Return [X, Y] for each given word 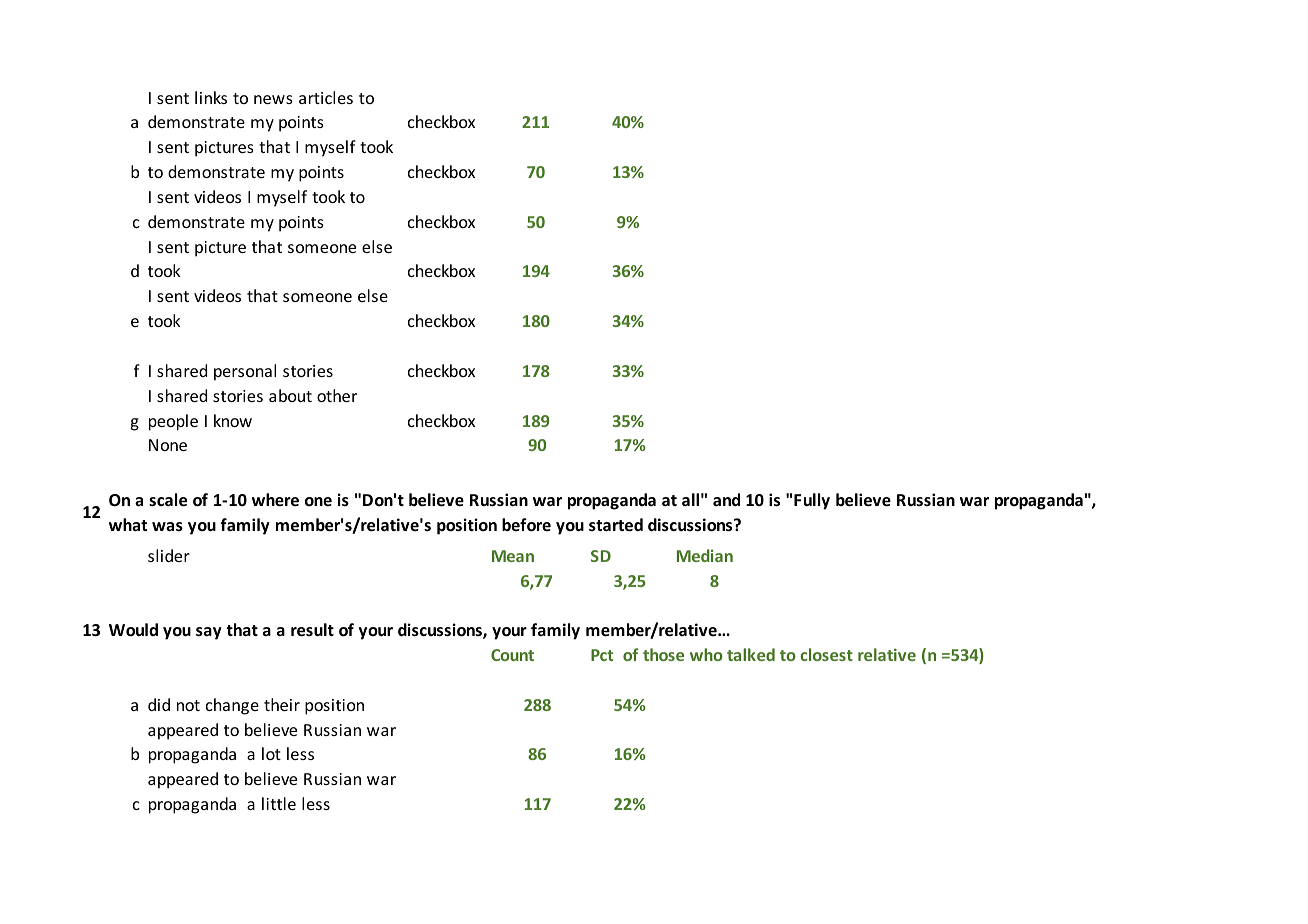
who [706, 654]
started [616, 525]
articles [326, 97]
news [273, 99]
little [279, 803]
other [337, 395]
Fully [812, 501]
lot [271, 753]
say [209, 633]
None [168, 445]
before [526, 525]
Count [512, 655]
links [211, 97]
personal [245, 372]
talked [751, 654]
